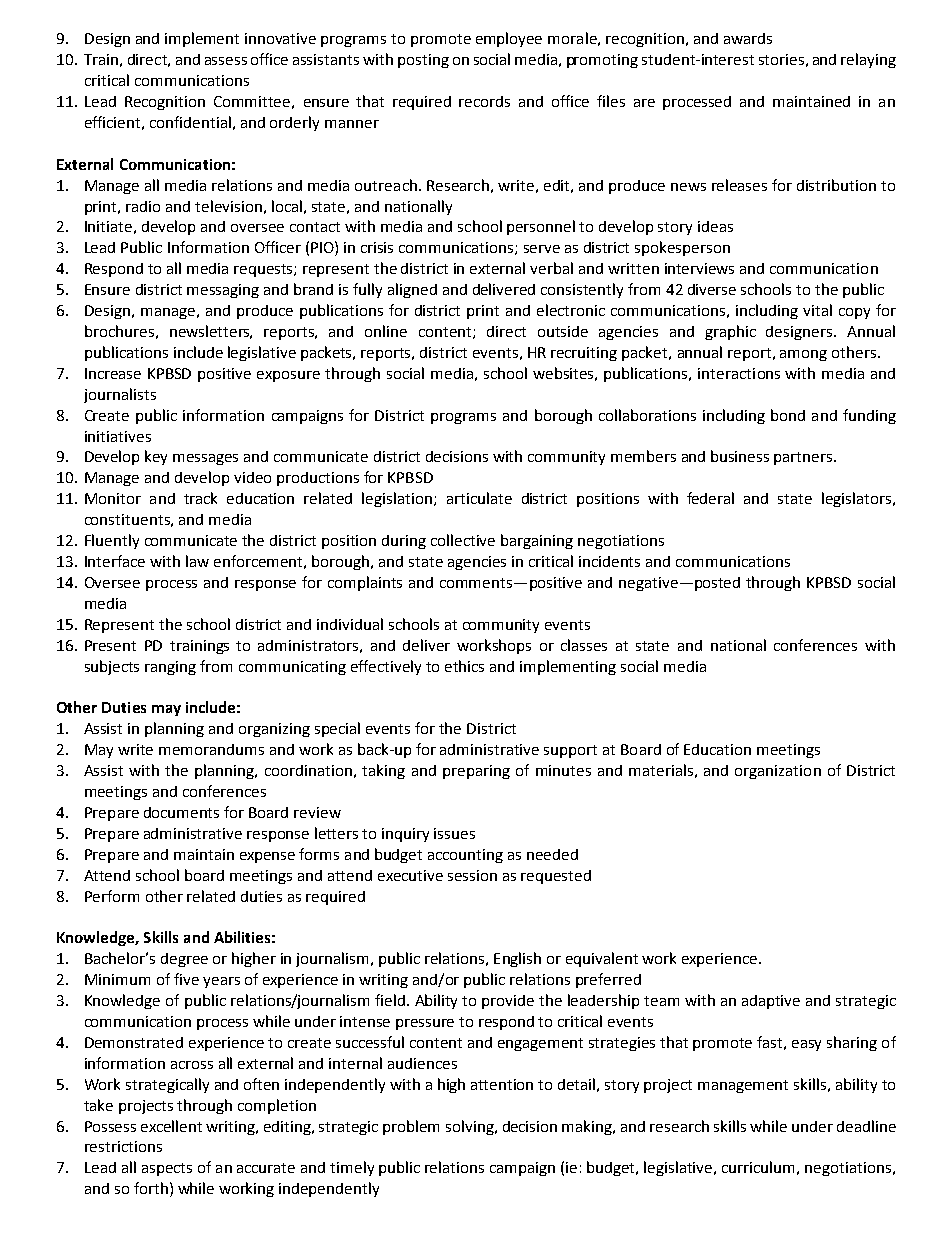  I want to click on records, so click(484, 101).
